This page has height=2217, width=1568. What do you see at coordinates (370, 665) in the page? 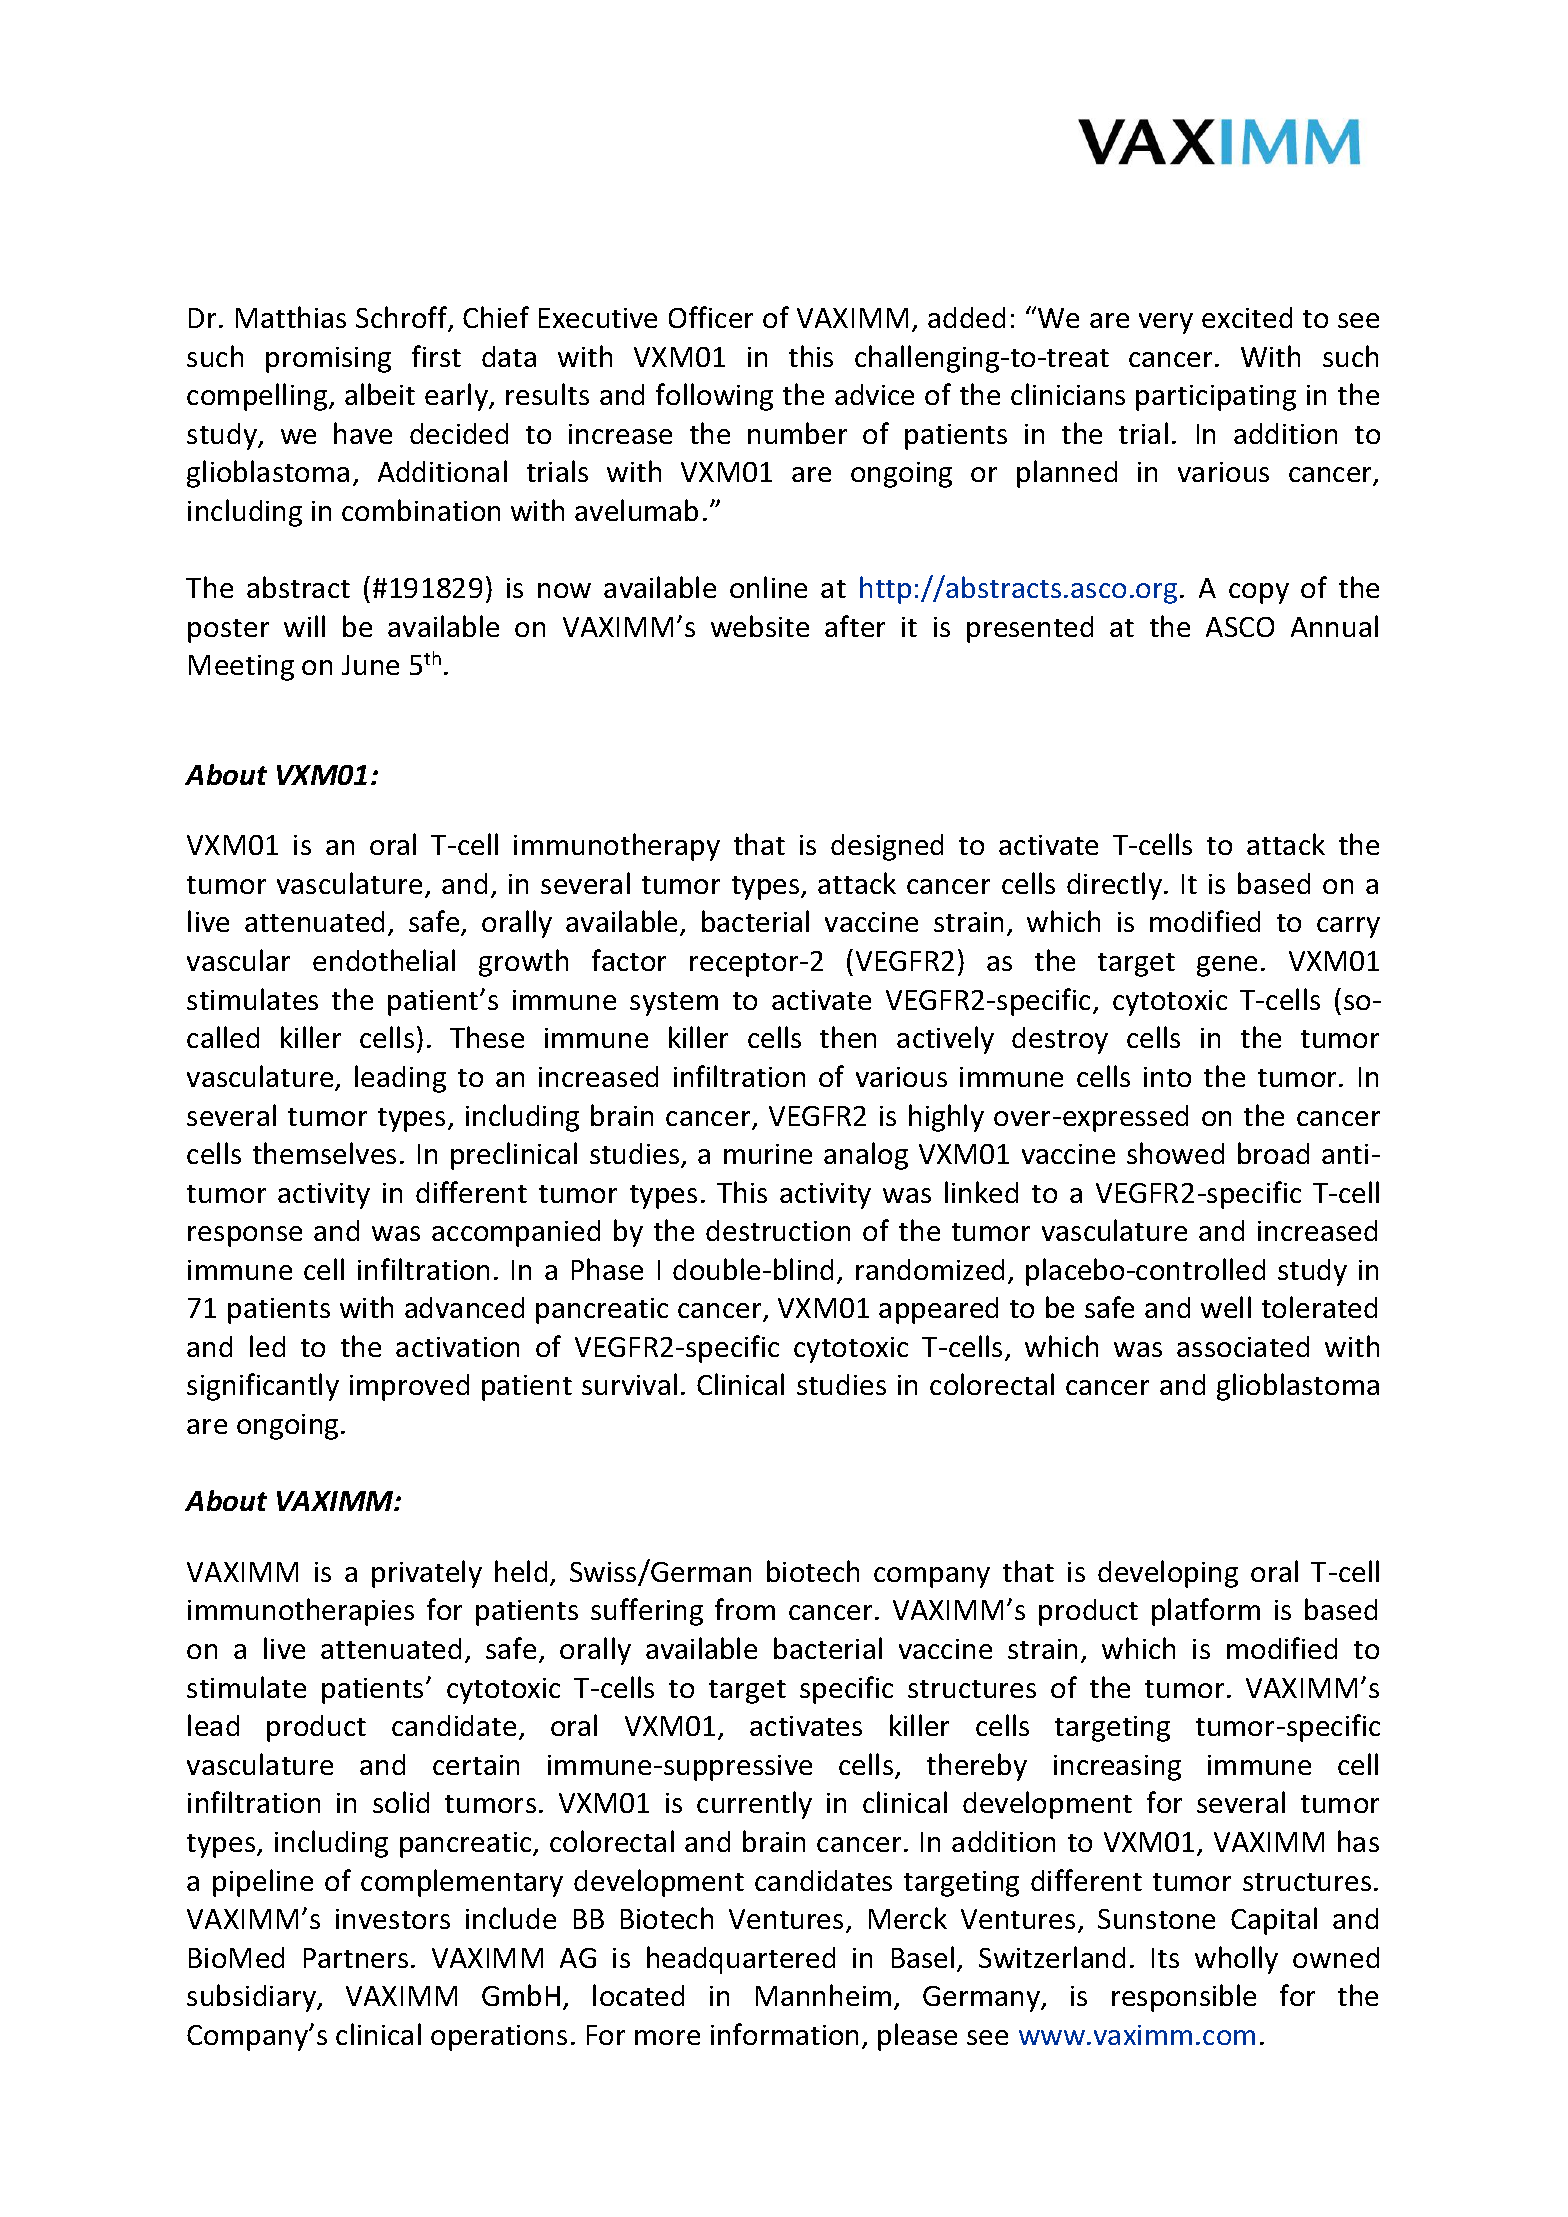
I see `June` at bounding box center [370, 665].
